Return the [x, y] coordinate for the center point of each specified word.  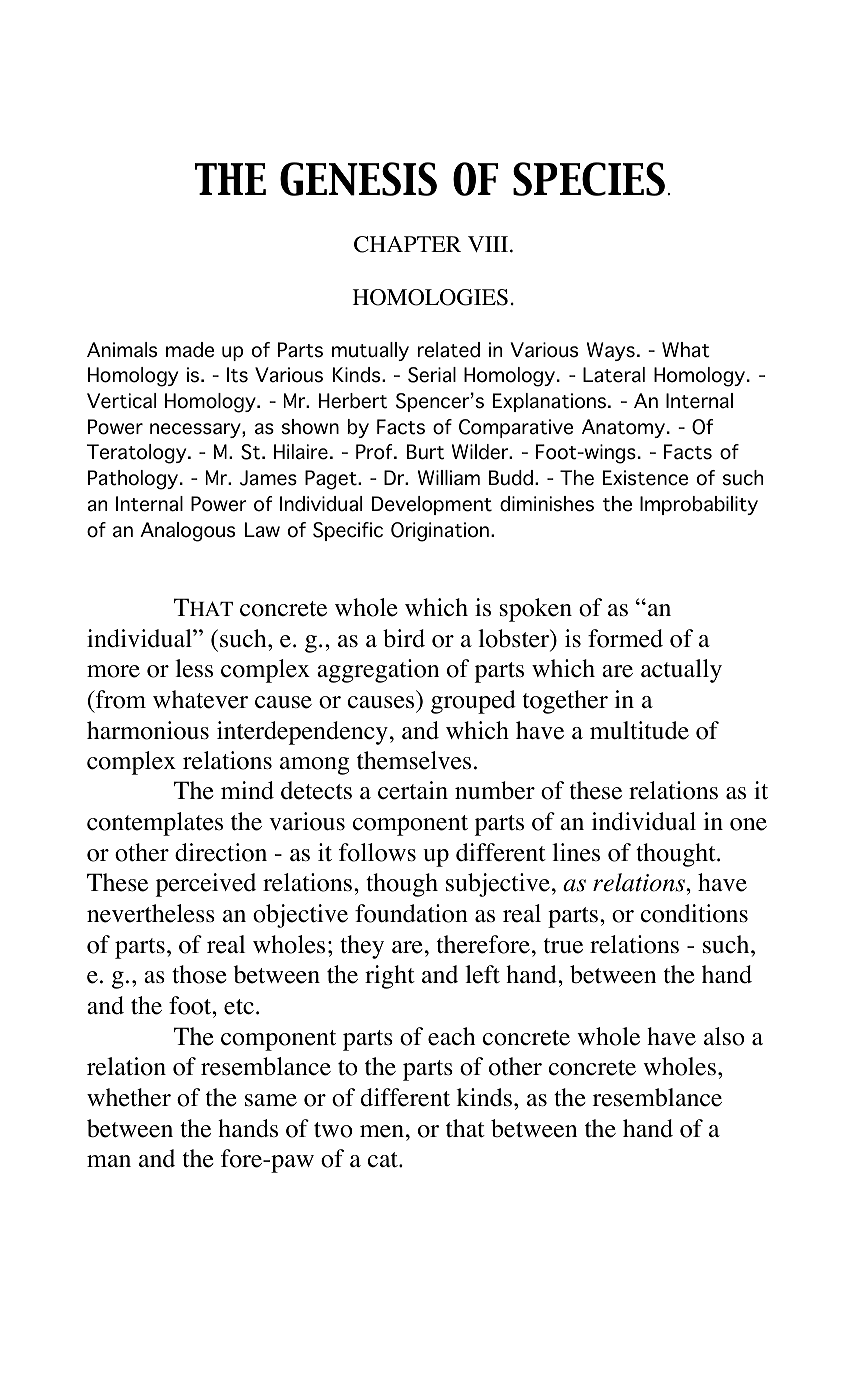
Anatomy [625, 428]
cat [384, 1160]
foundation [411, 913]
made [190, 350]
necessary [196, 430]
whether [129, 1097]
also [724, 1036]
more [113, 671]
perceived [206, 885]
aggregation [378, 671]
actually [681, 671]
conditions [694, 913]
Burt [425, 452]
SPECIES [590, 179]
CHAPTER [407, 244]
